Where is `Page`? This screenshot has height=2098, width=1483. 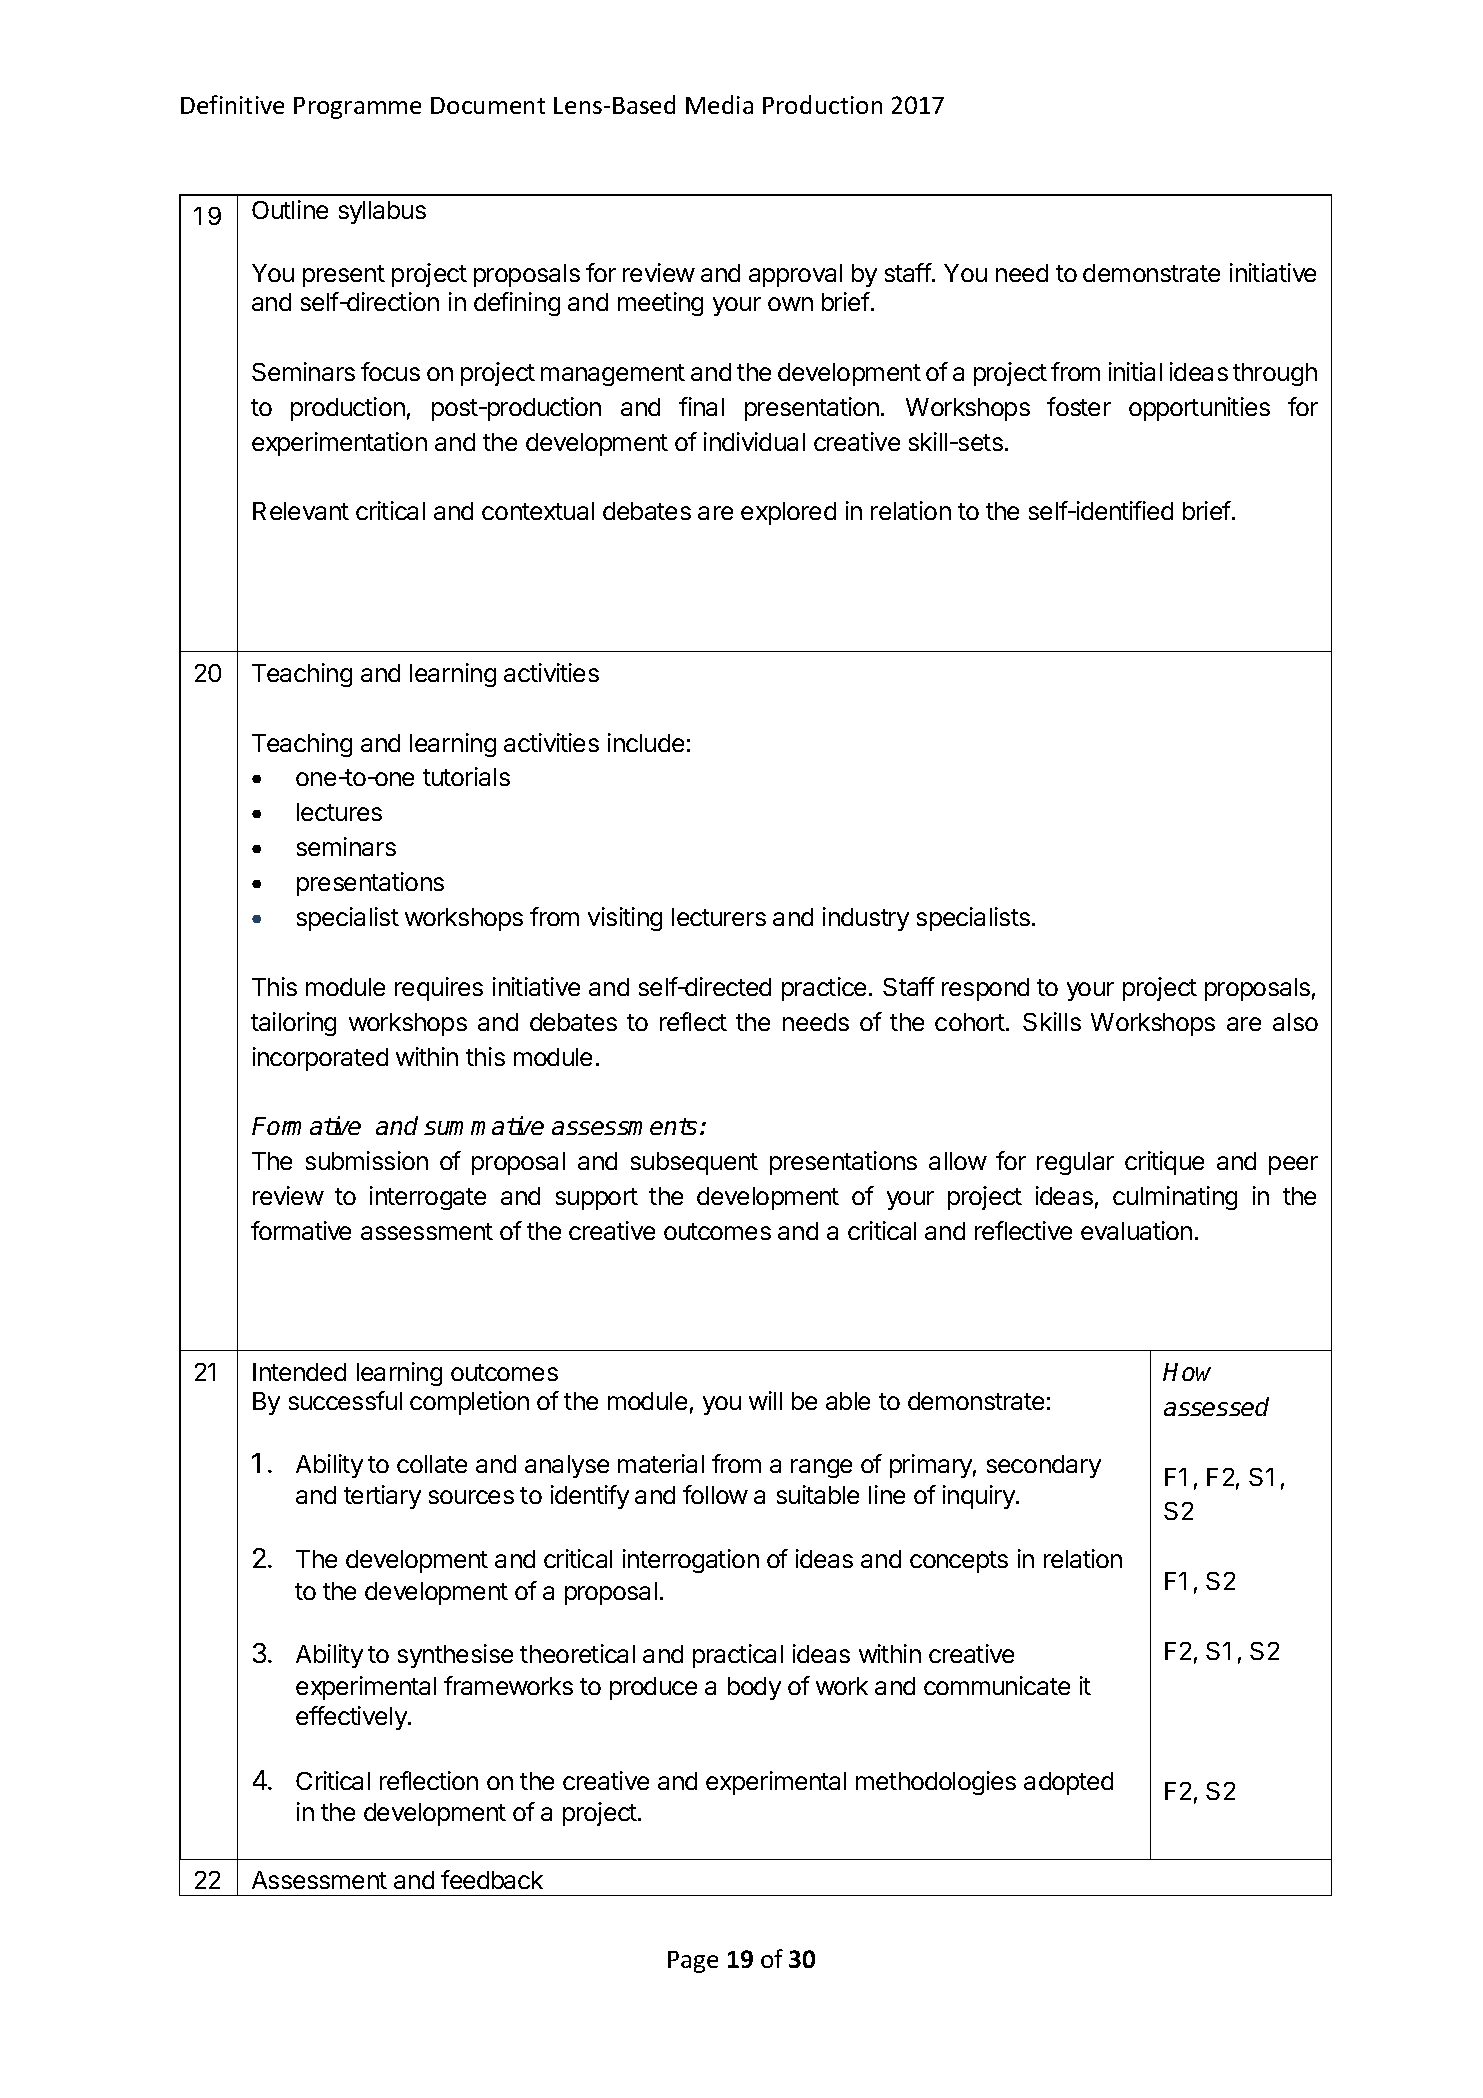 Page is located at coordinates (693, 1962).
